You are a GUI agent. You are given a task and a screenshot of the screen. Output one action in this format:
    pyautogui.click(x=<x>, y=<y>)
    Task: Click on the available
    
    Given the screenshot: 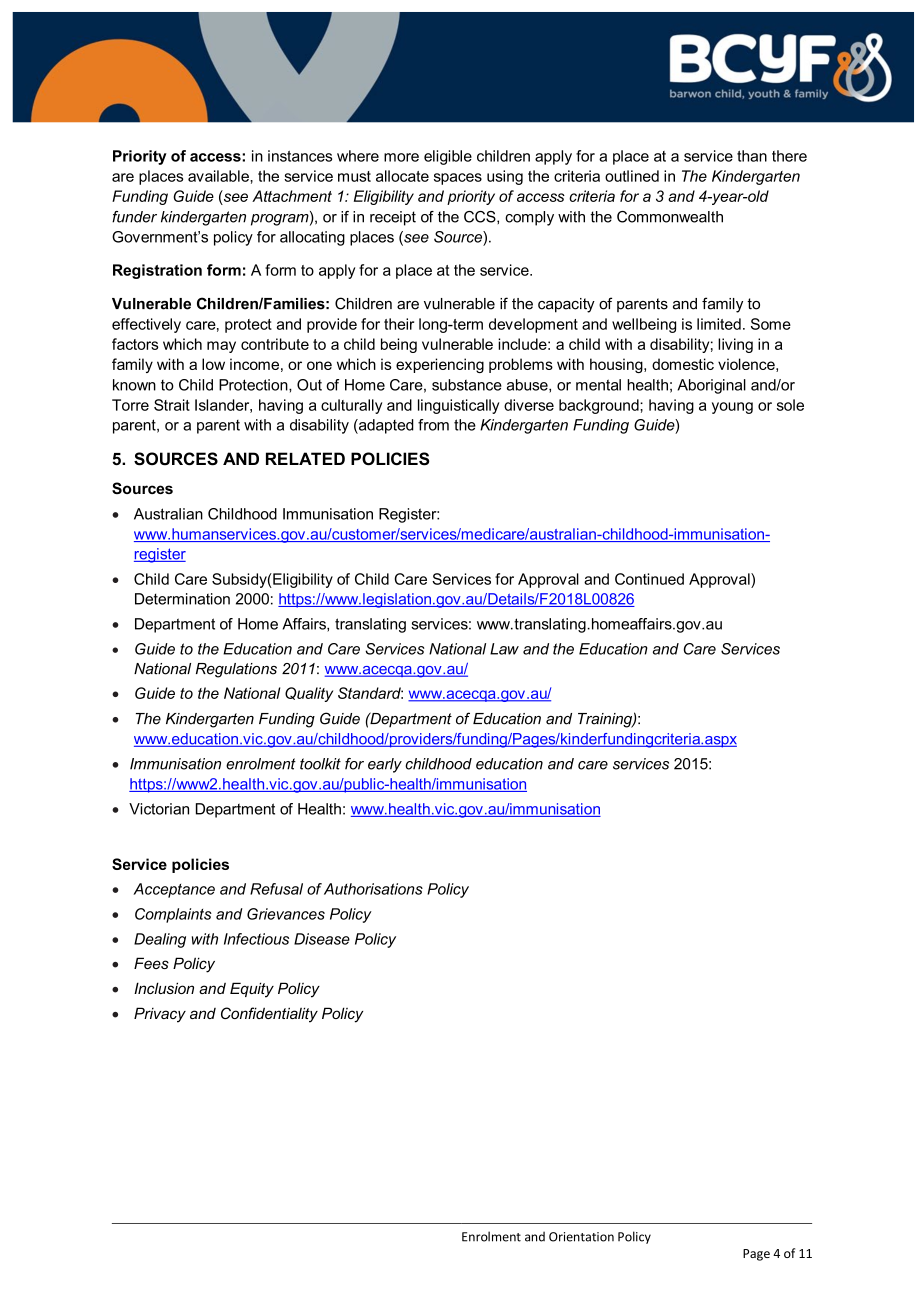 What is the action you would take?
    pyautogui.click(x=219, y=176)
